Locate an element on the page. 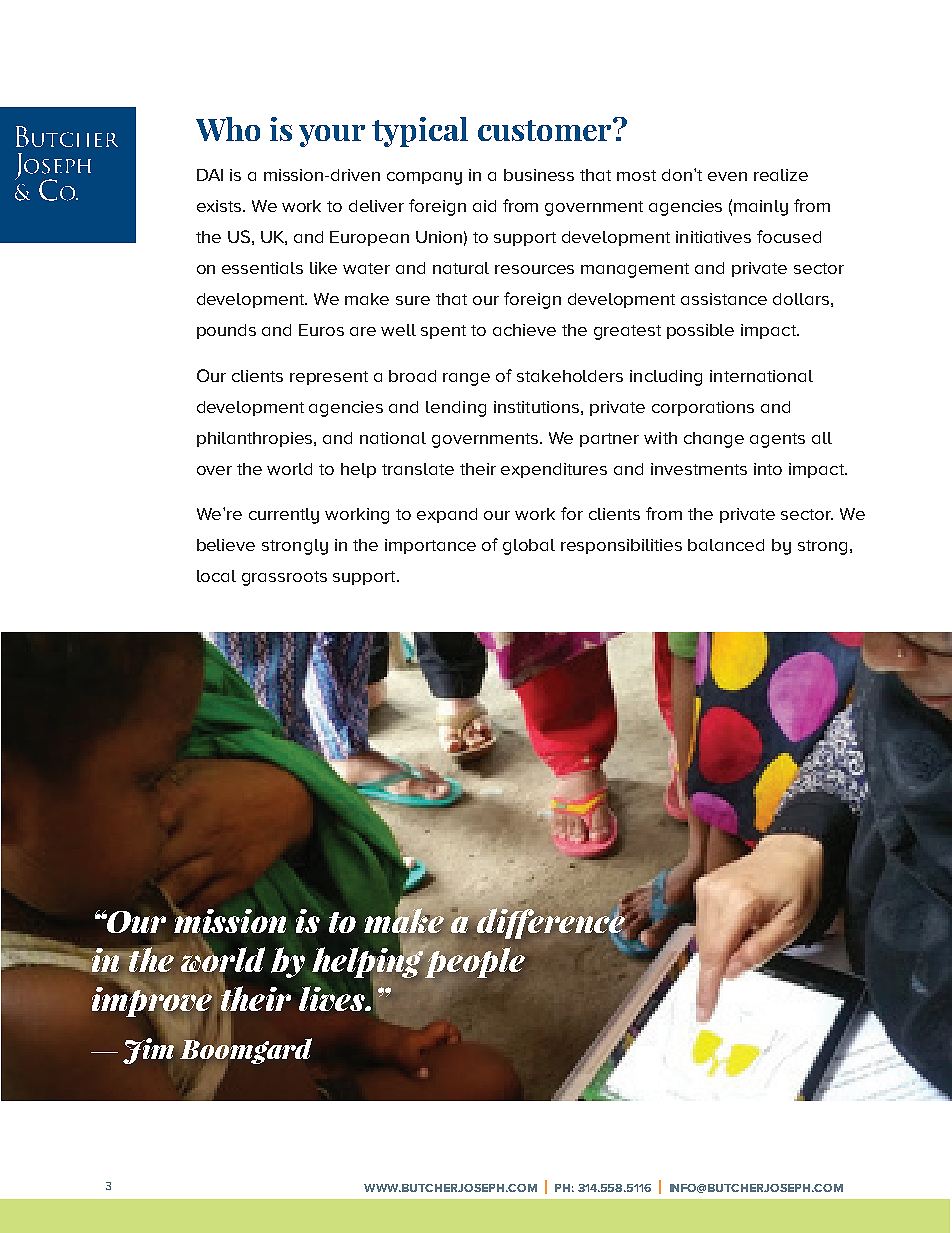  change is located at coordinates (714, 440).
